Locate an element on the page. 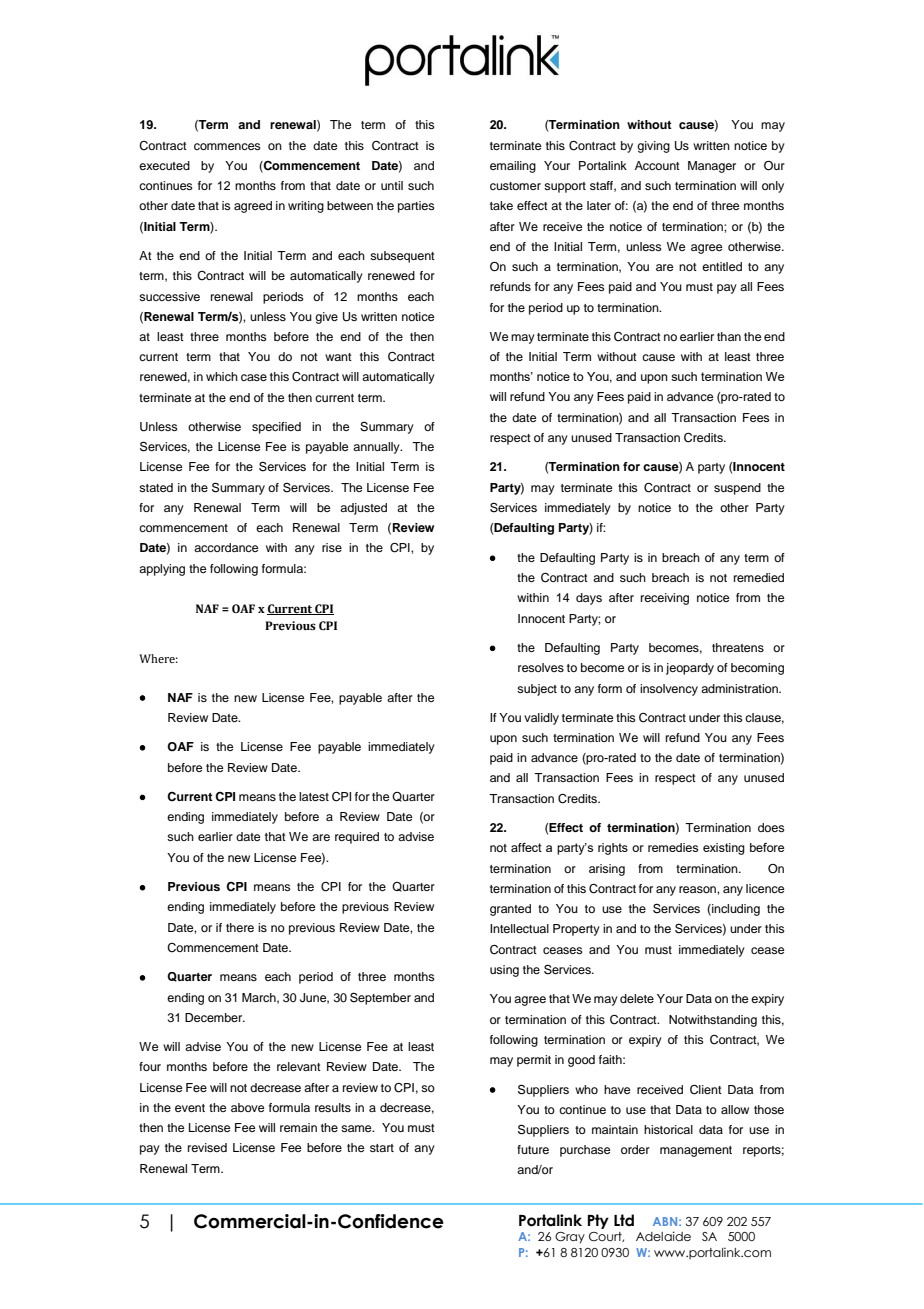  revised is located at coordinates (207, 1147).
